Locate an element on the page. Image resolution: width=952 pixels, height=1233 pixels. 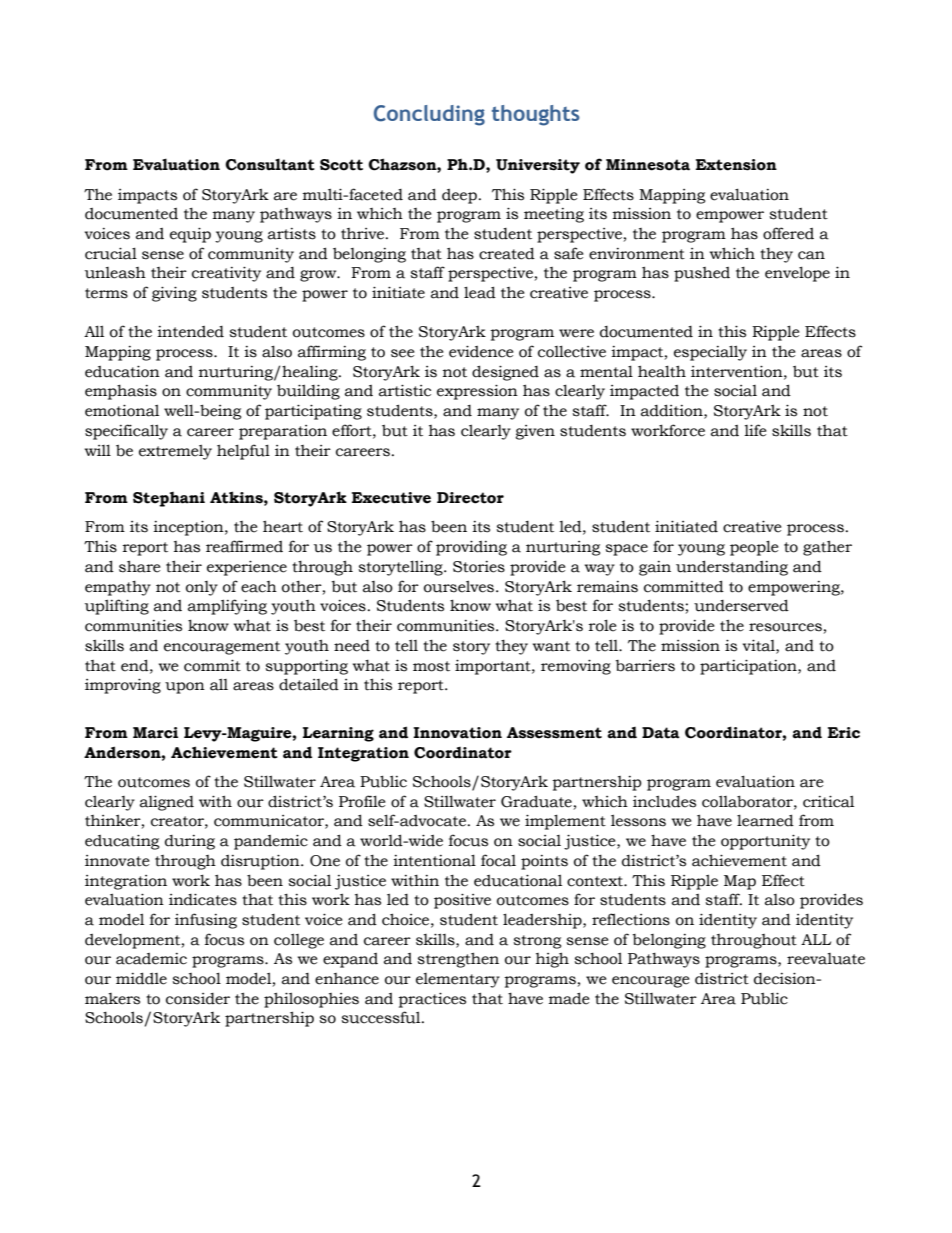
aligned is located at coordinates (167, 803).
